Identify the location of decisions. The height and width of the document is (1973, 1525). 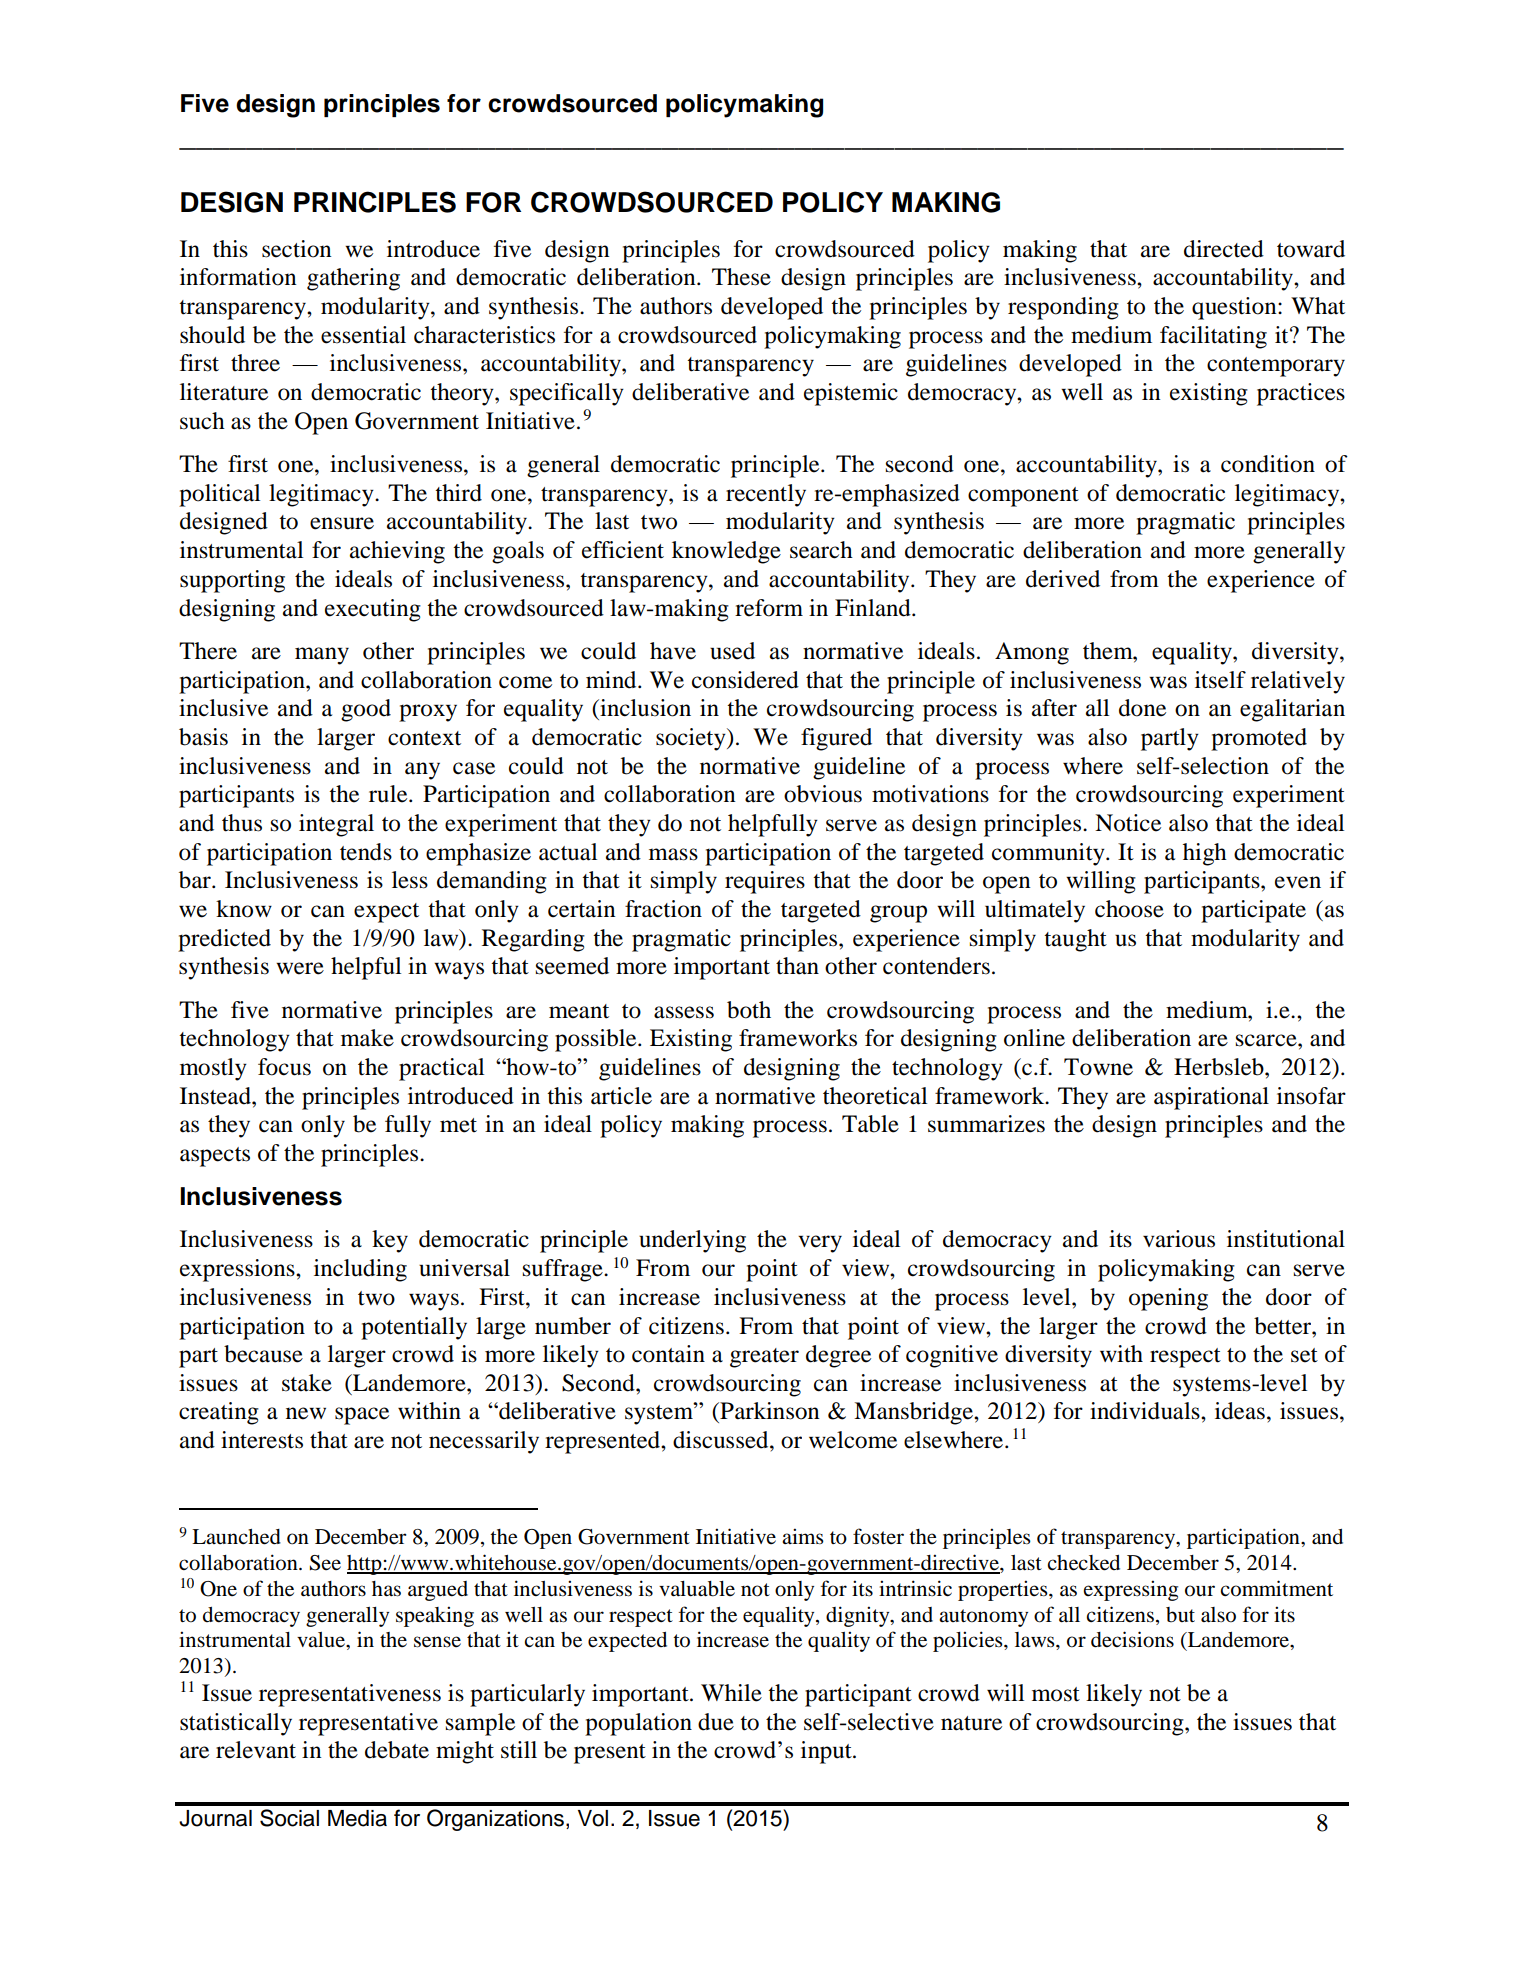
(1132, 1639).
